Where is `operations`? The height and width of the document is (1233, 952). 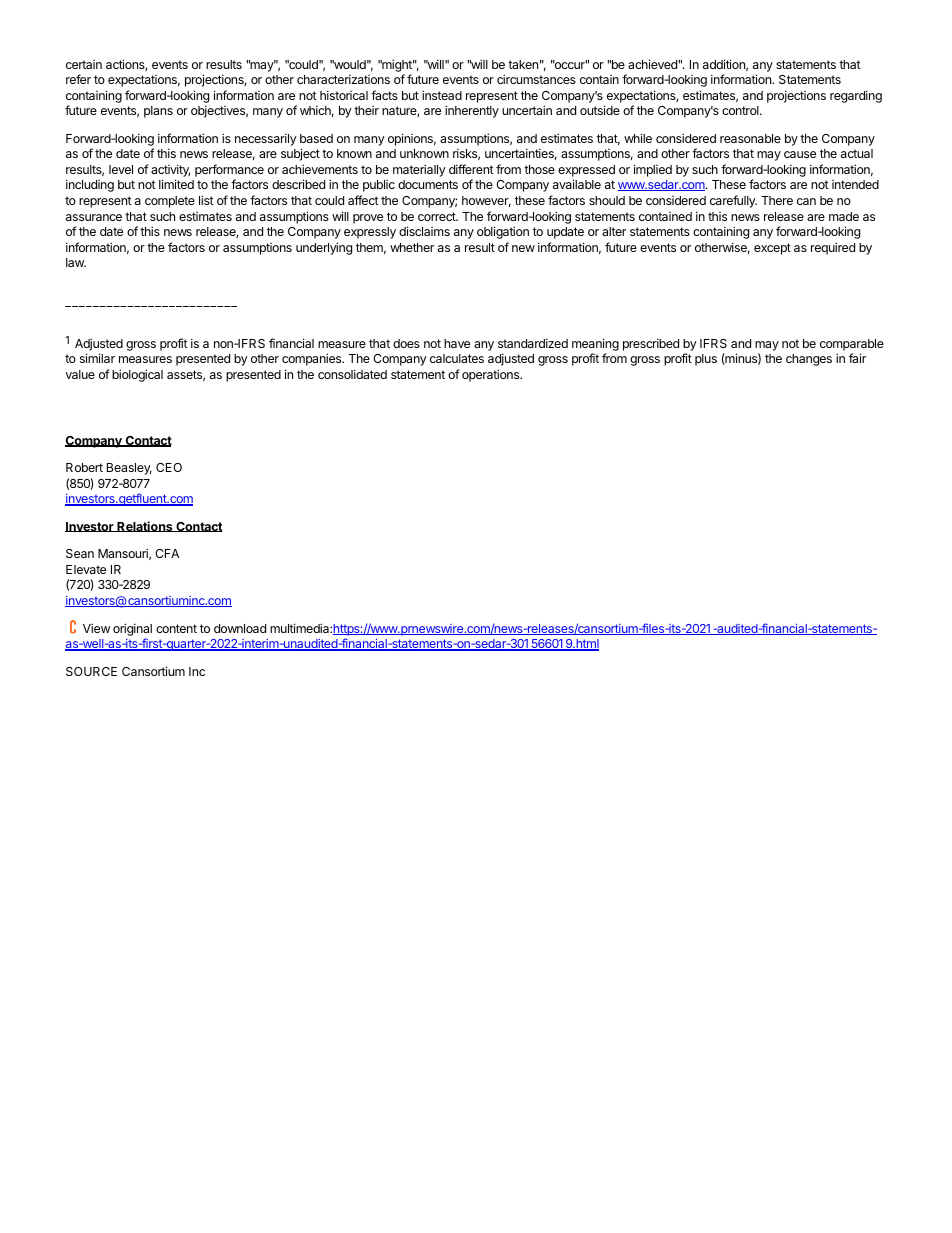
operations is located at coordinates (492, 375).
